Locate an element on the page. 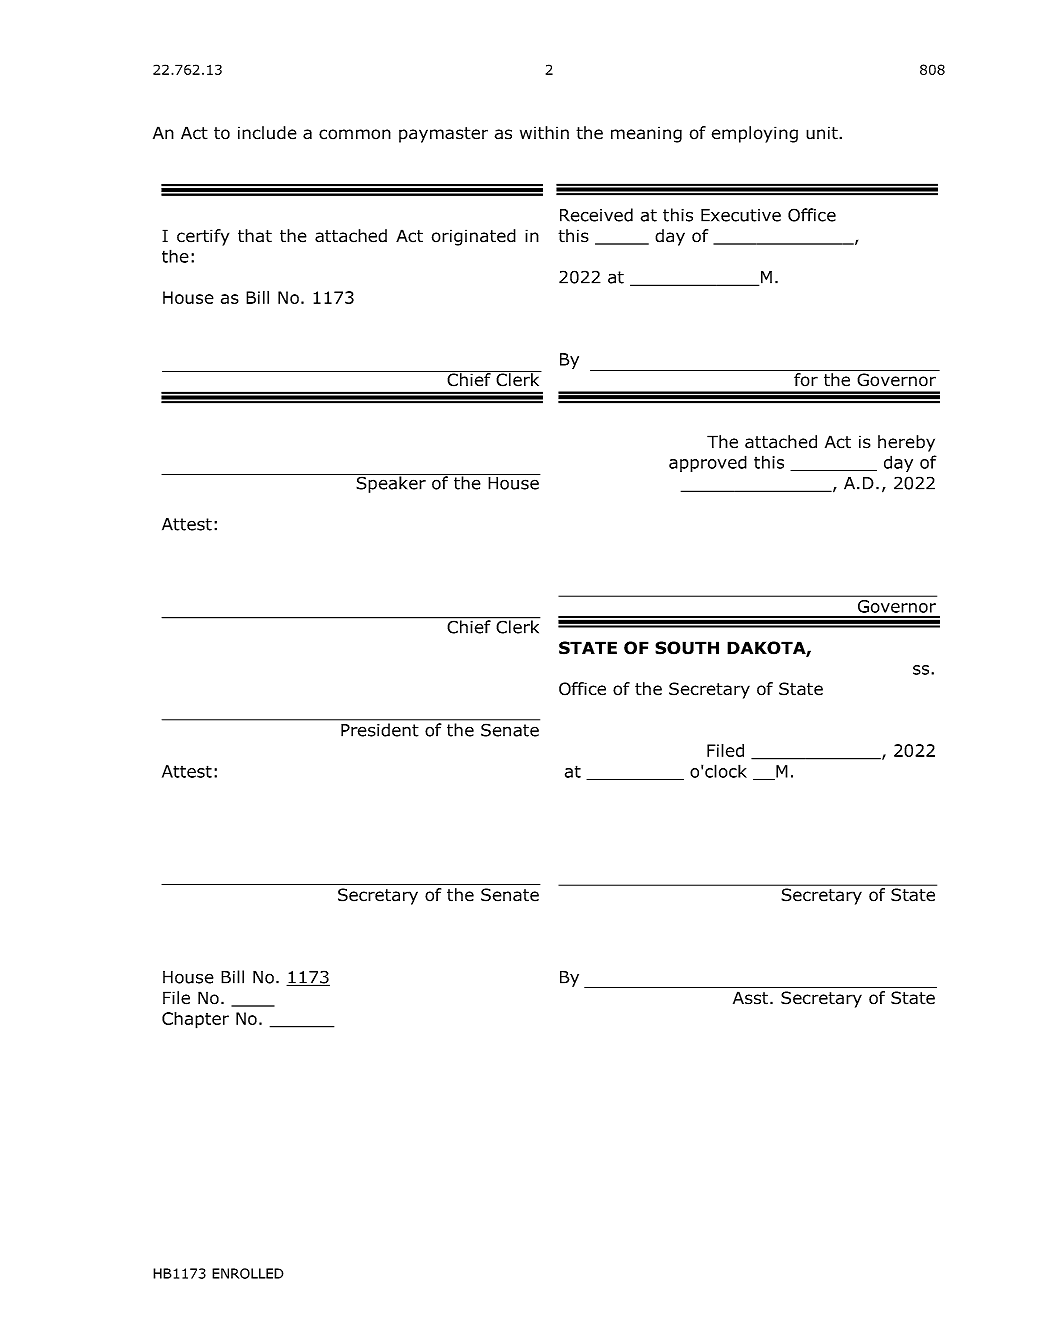  within is located at coordinates (544, 132).
